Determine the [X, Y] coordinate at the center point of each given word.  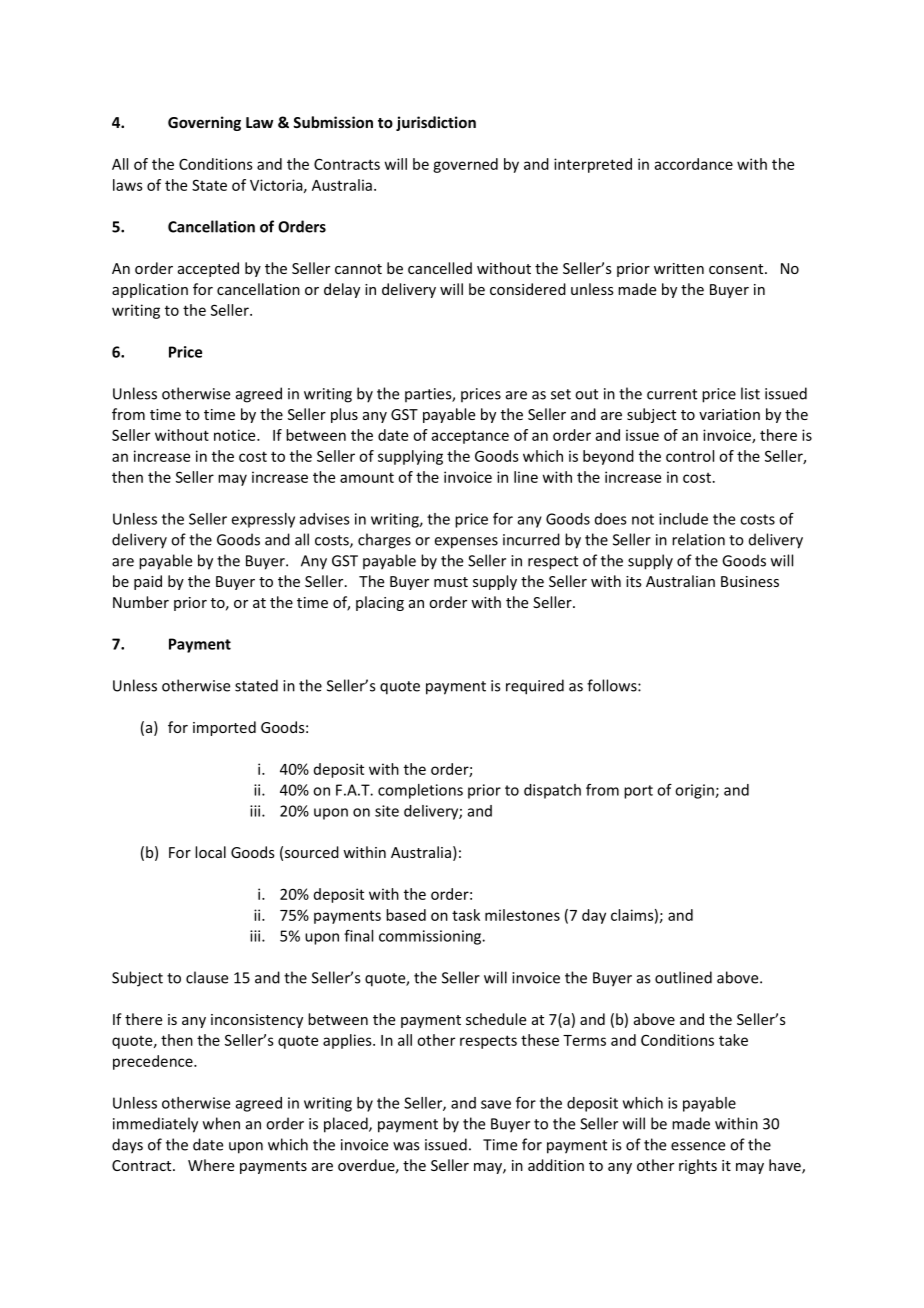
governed [465, 165]
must [451, 582]
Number [141, 602]
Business [750, 581]
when [221, 1123]
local [210, 852]
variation [729, 414]
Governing [204, 123]
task [466, 915]
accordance [694, 164]
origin [695, 791]
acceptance [470, 437]
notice [236, 435]
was [406, 1146]
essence [698, 1146]
